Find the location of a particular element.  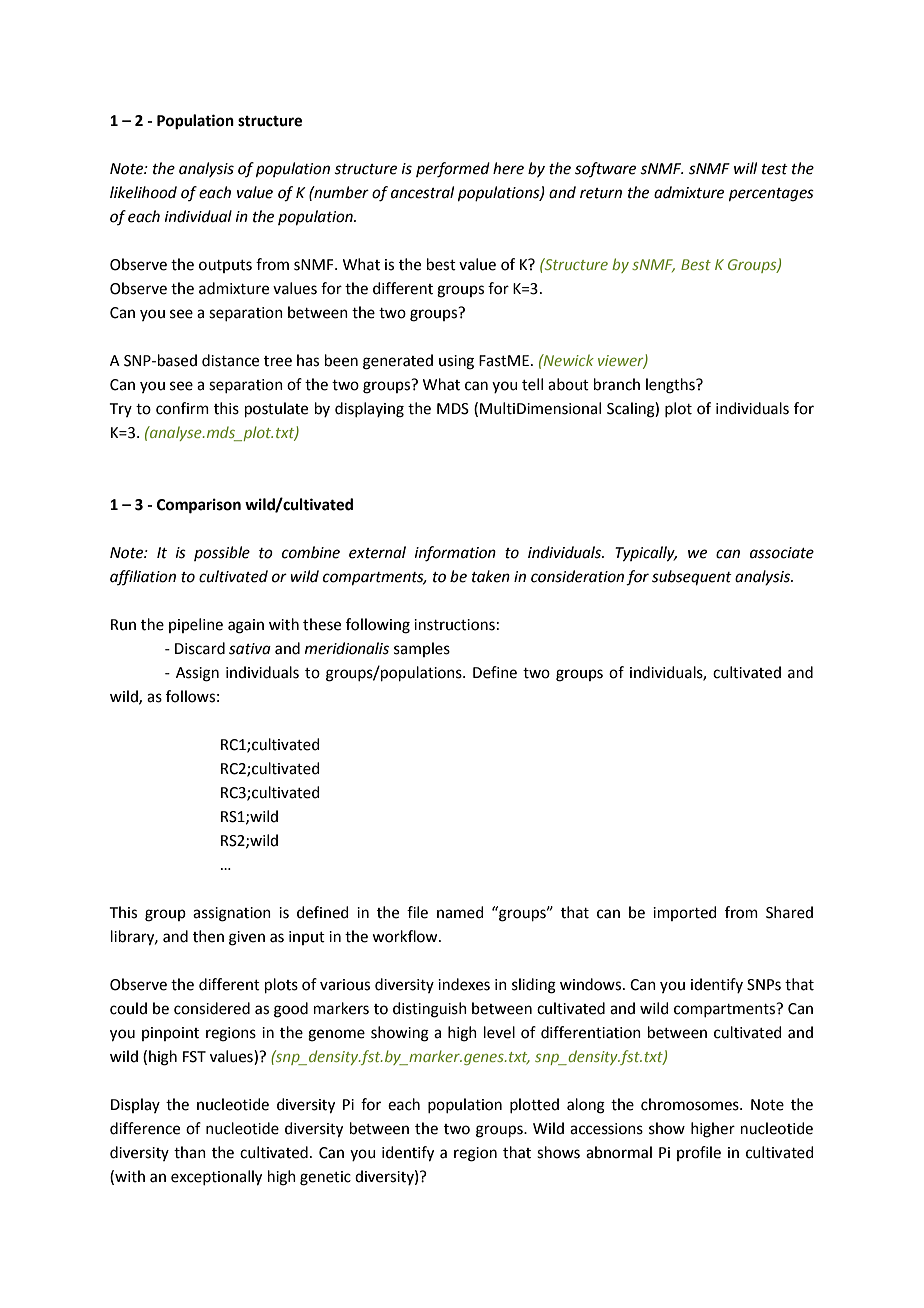

genetic is located at coordinates (325, 1178).
